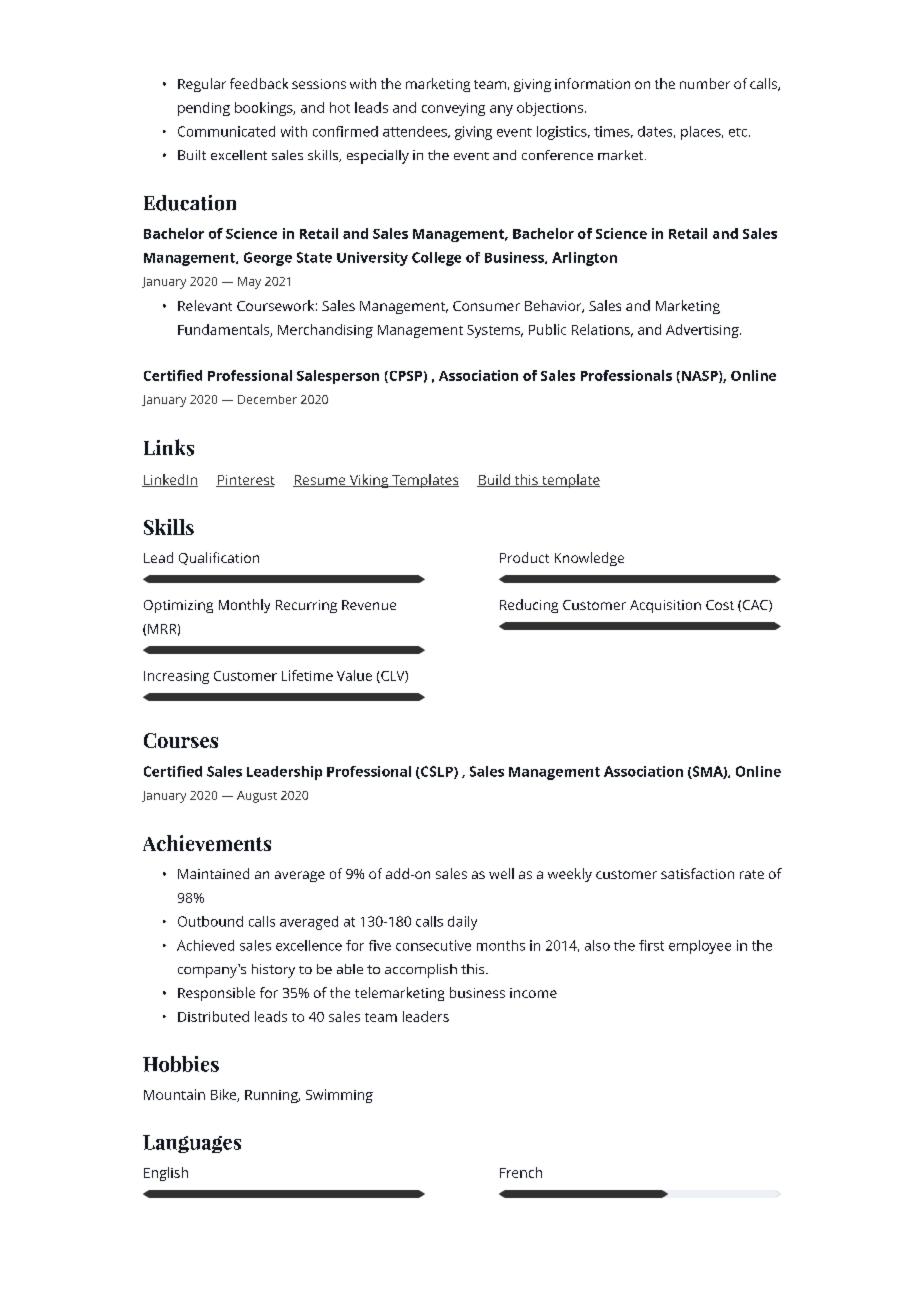 The width and height of the document is (924, 1308). Describe the element at coordinates (192, 1144) in the document. I see `Languages` at that location.
